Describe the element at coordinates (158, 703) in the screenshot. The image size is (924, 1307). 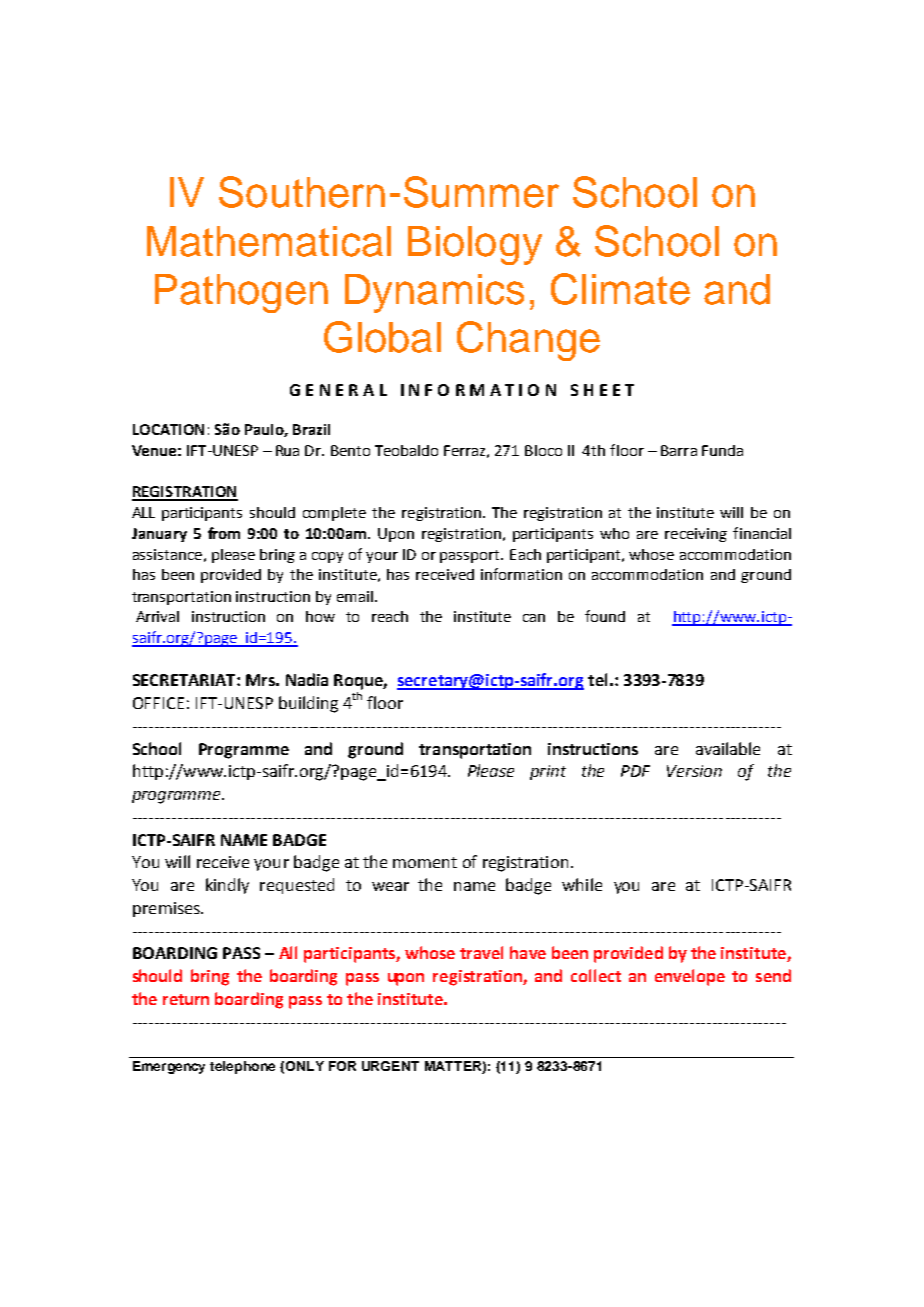
I see `OFFICE` at that location.
